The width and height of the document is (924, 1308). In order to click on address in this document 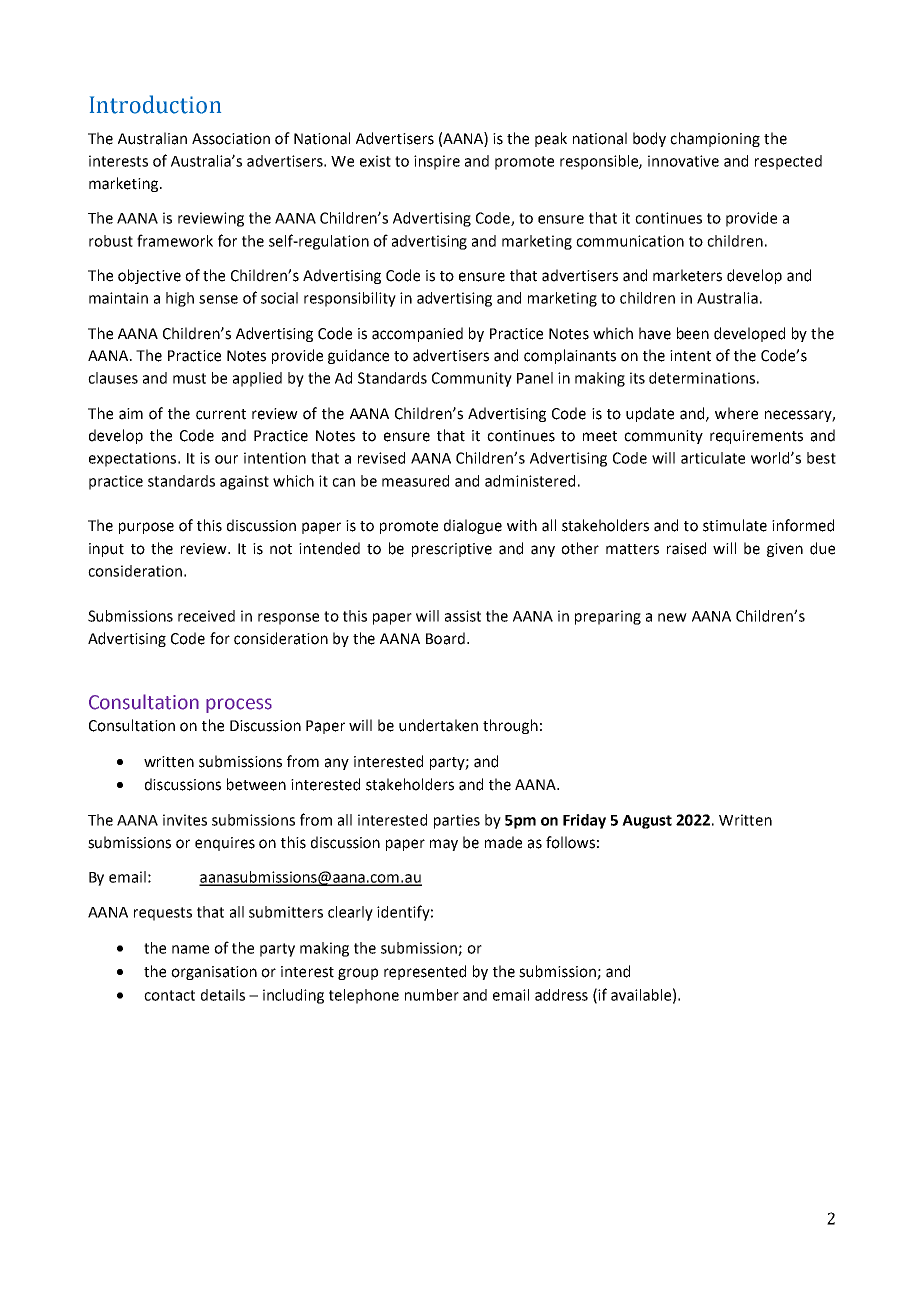, I will do `click(561, 995)`.
